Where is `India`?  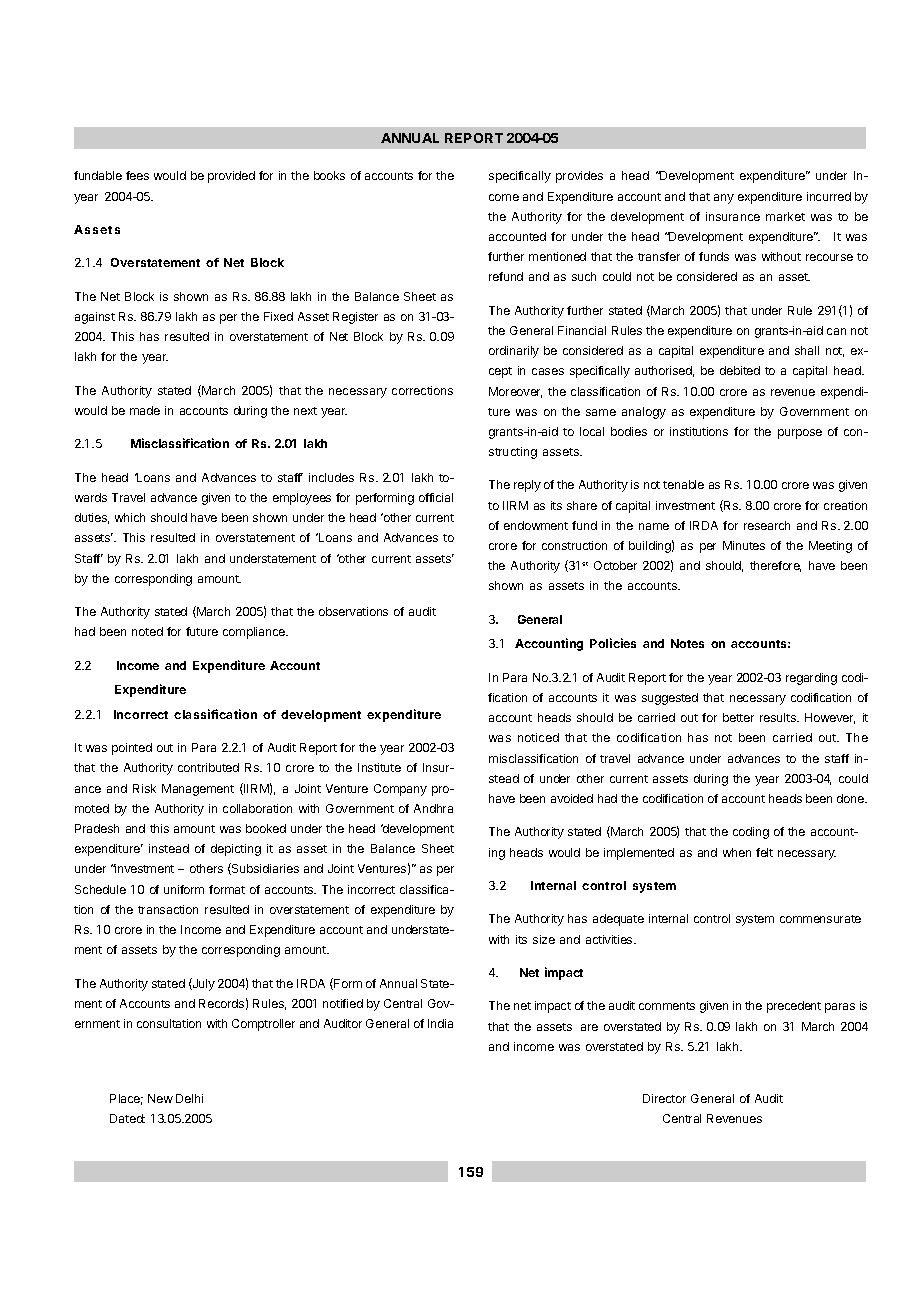 India is located at coordinates (440, 1023).
